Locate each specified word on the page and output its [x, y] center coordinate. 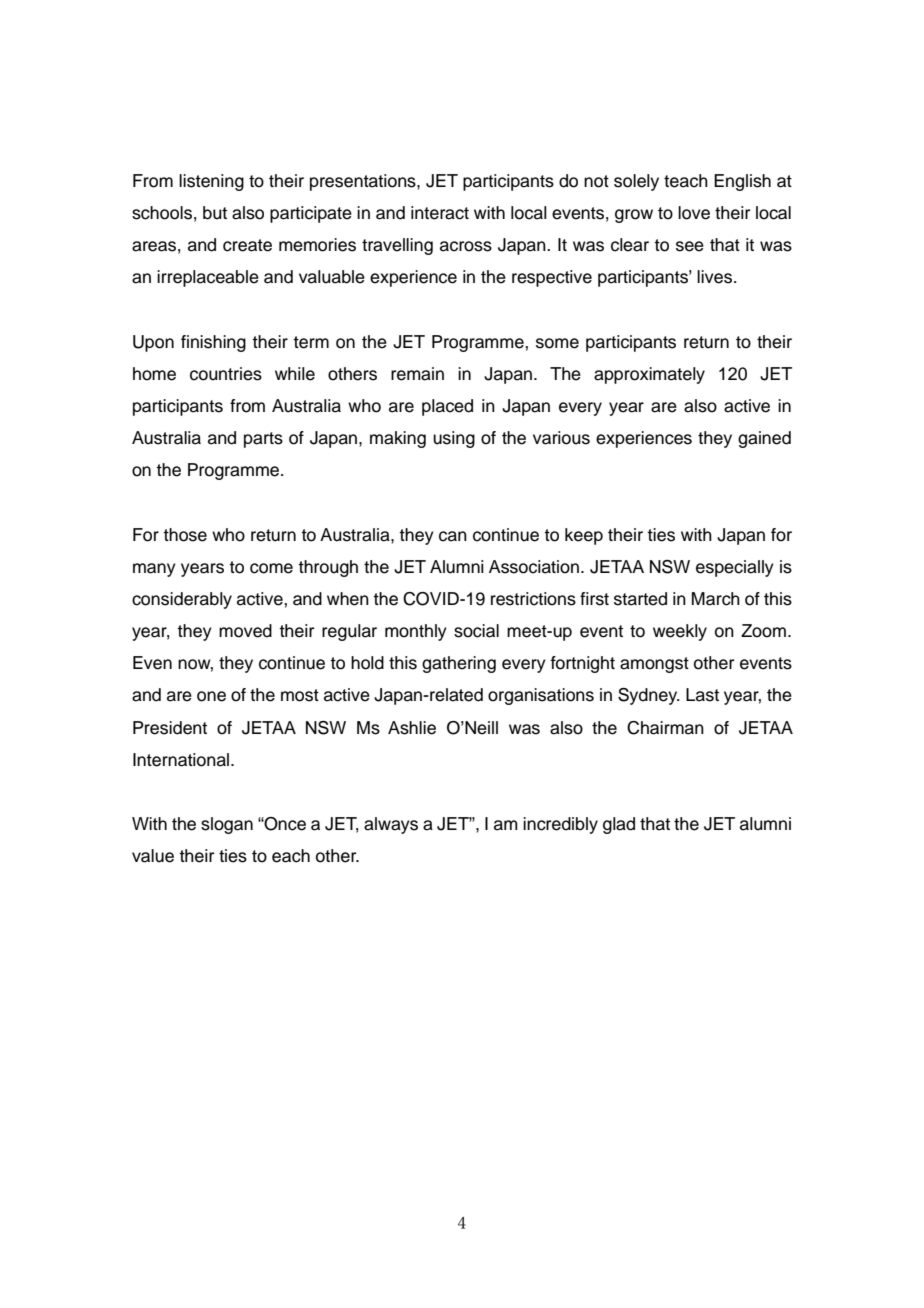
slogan [227, 825]
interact [440, 213]
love [694, 213]
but [215, 213]
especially [735, 568]
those [185, 535]
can [453, 536]
